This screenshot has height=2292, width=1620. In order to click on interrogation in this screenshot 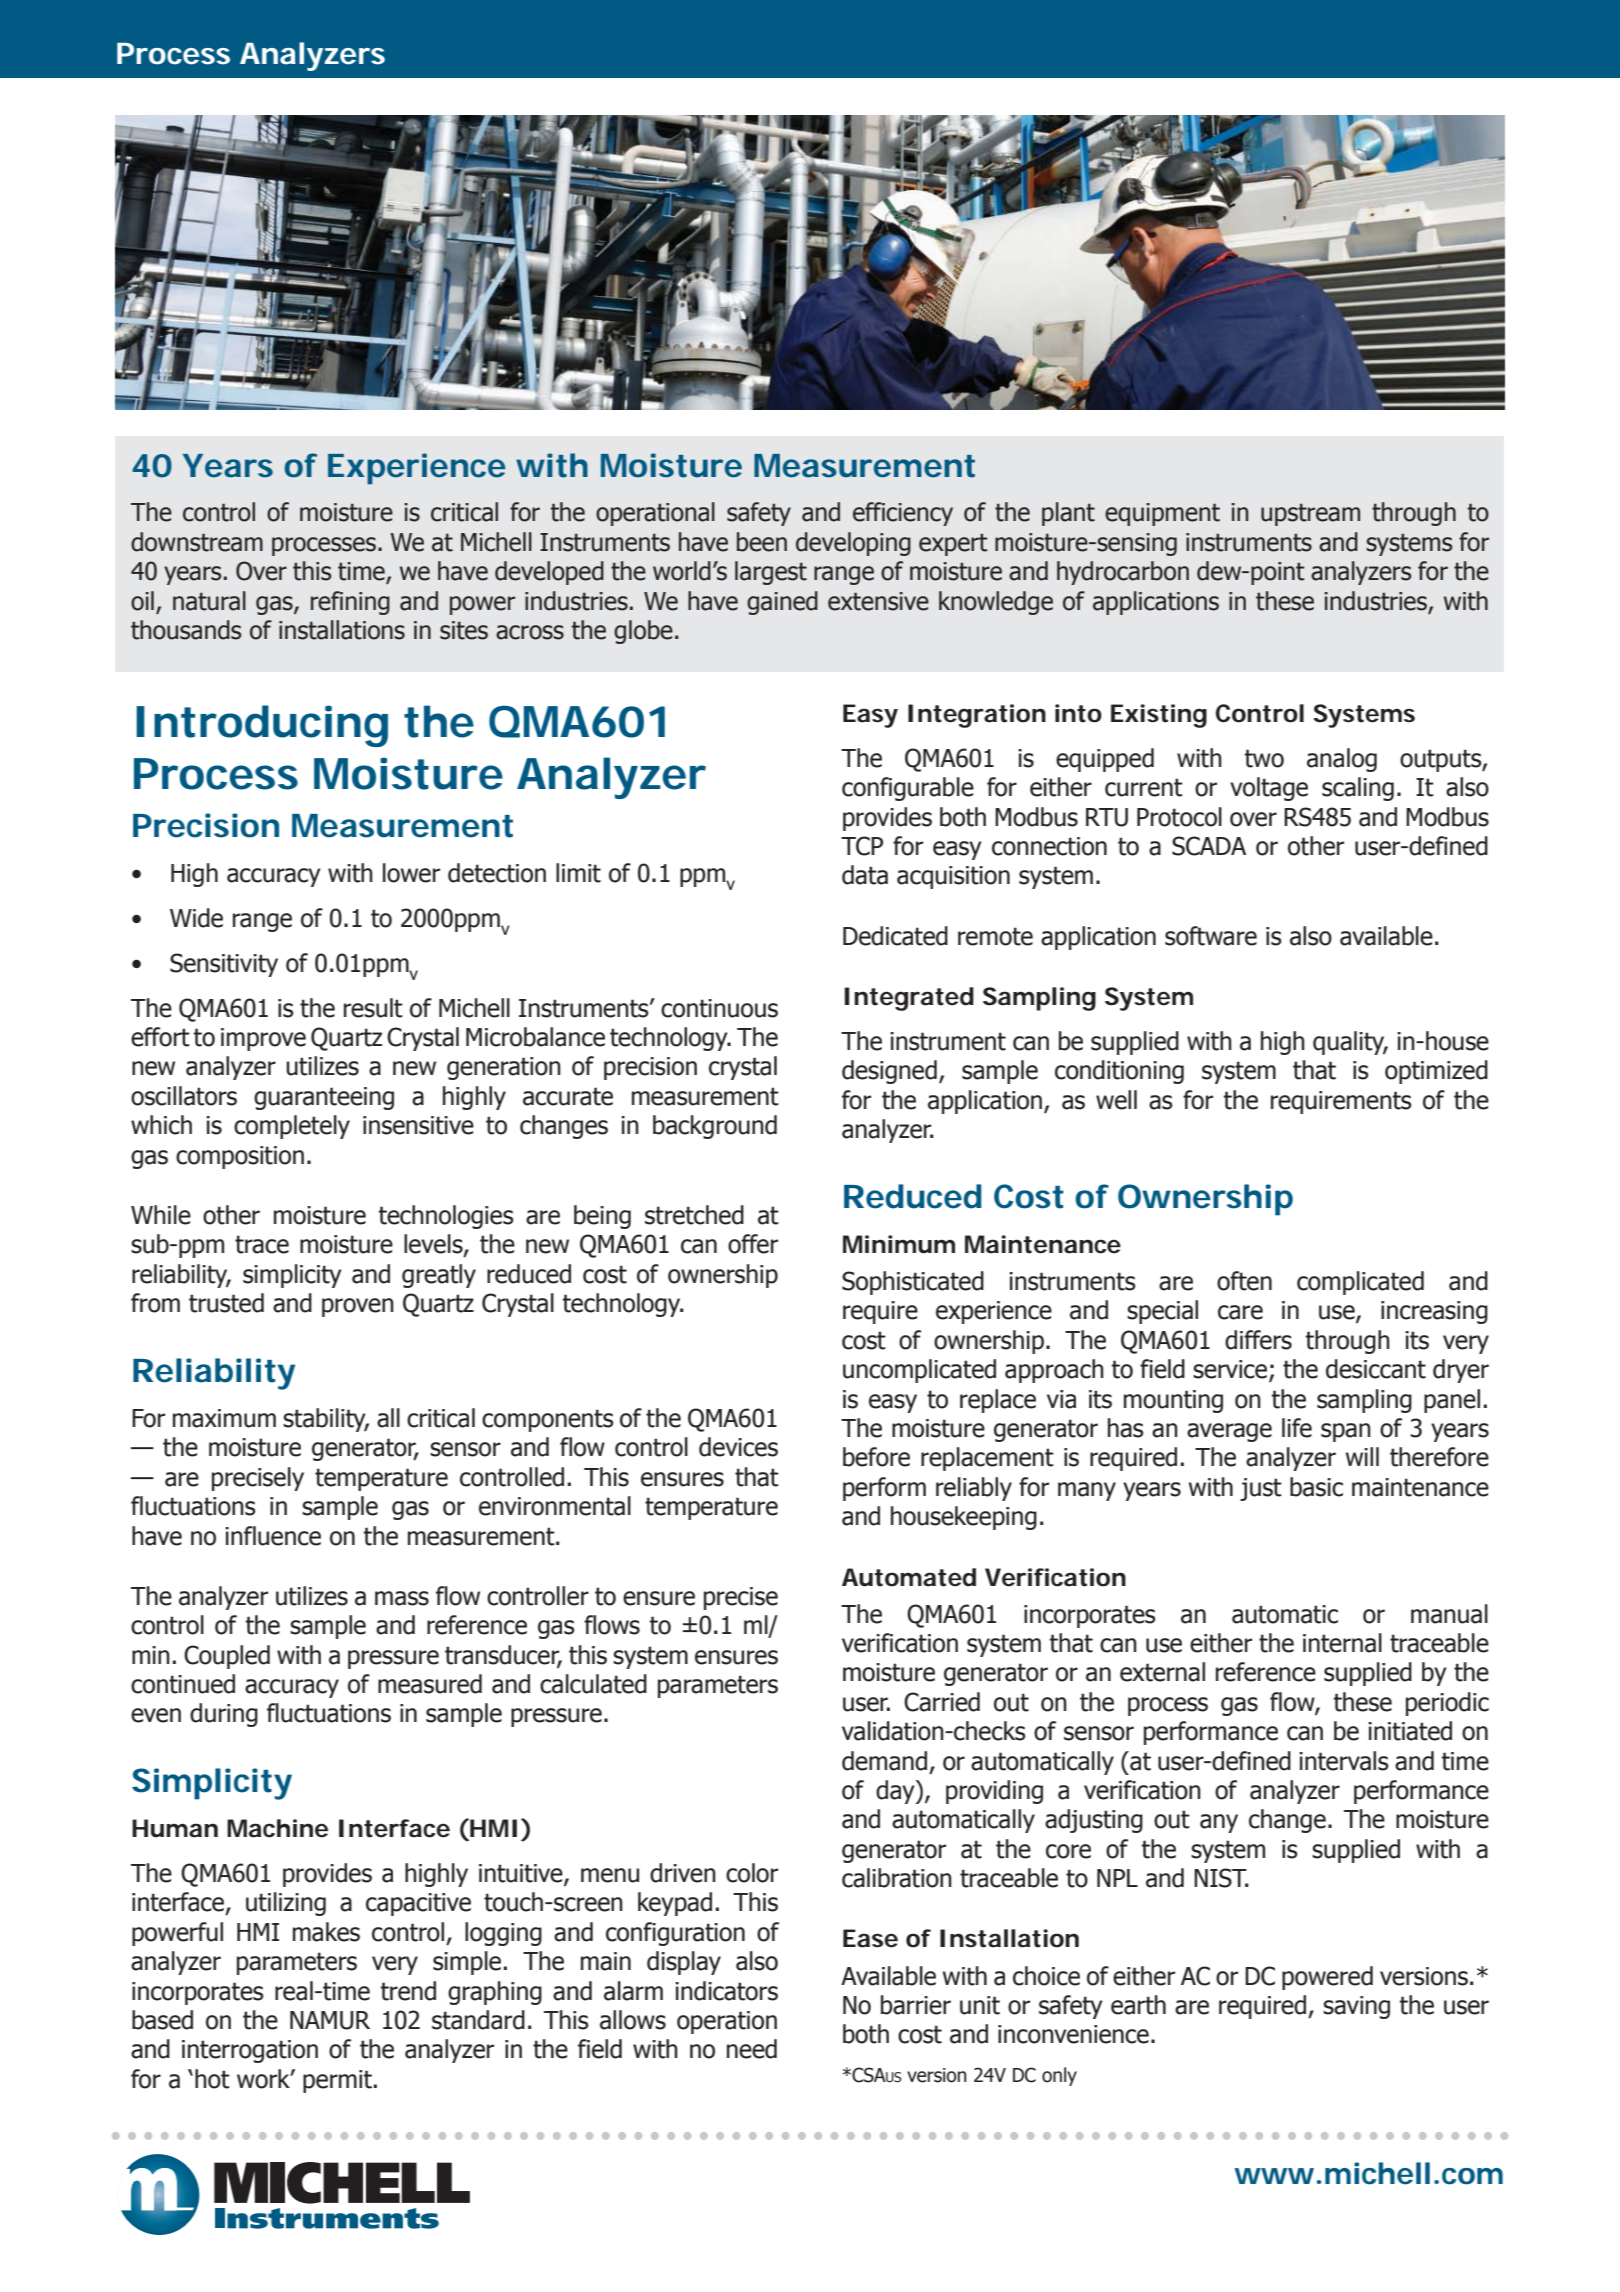, I will do `click(250, 2051)`.
